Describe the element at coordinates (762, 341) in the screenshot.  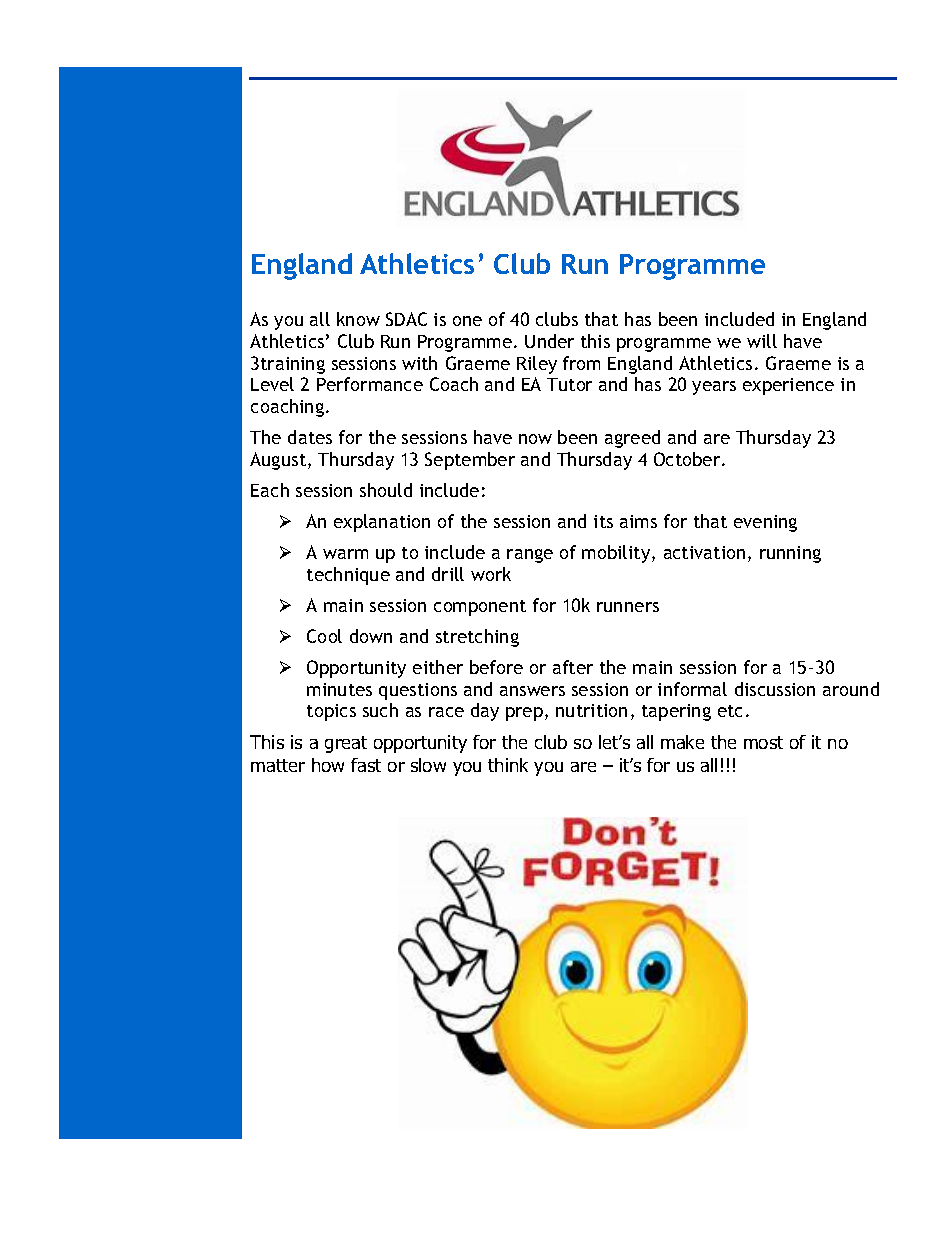
I see `will` at that location.
